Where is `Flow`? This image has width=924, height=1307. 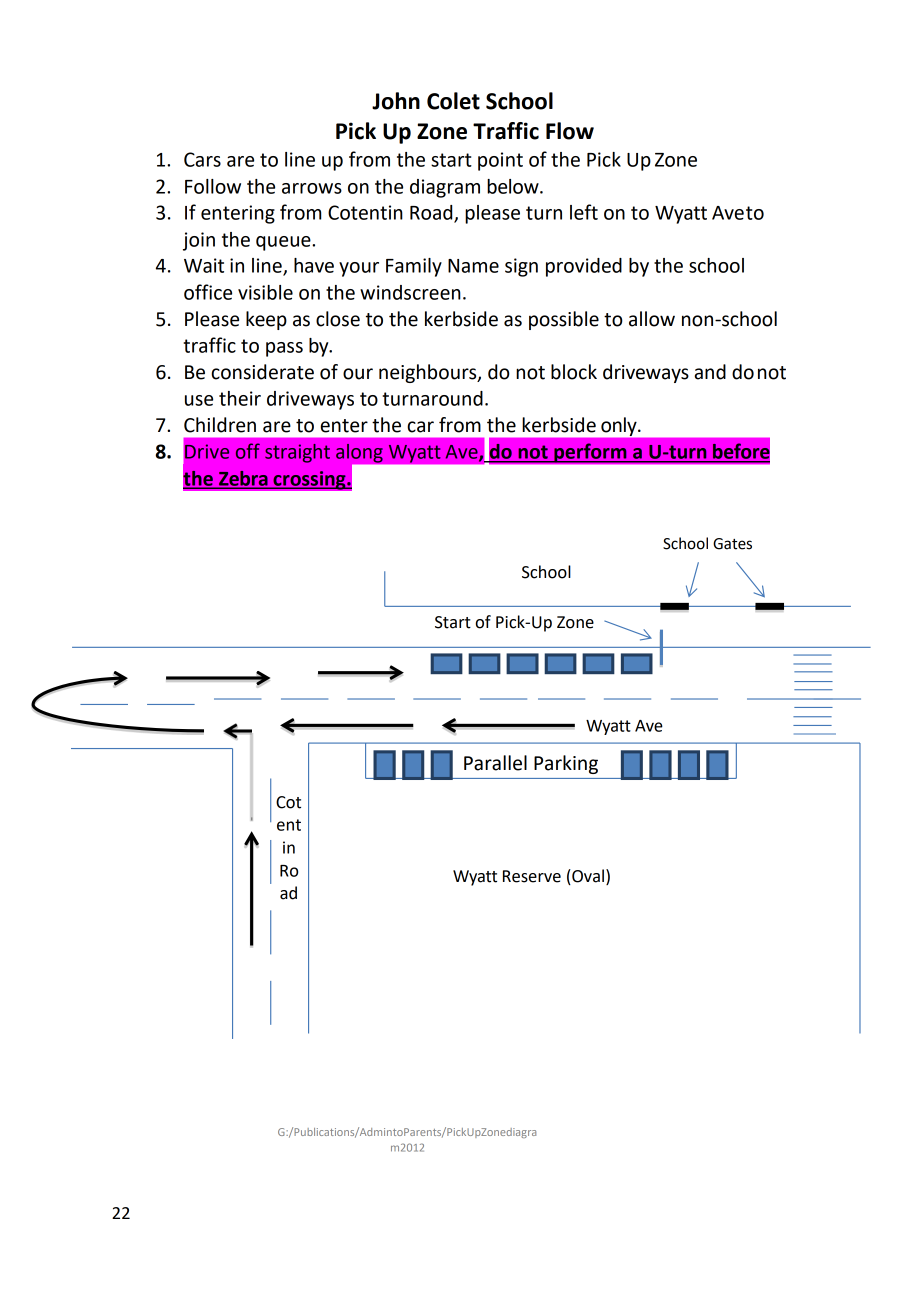
Flow is located at coordinates (570, 131).
